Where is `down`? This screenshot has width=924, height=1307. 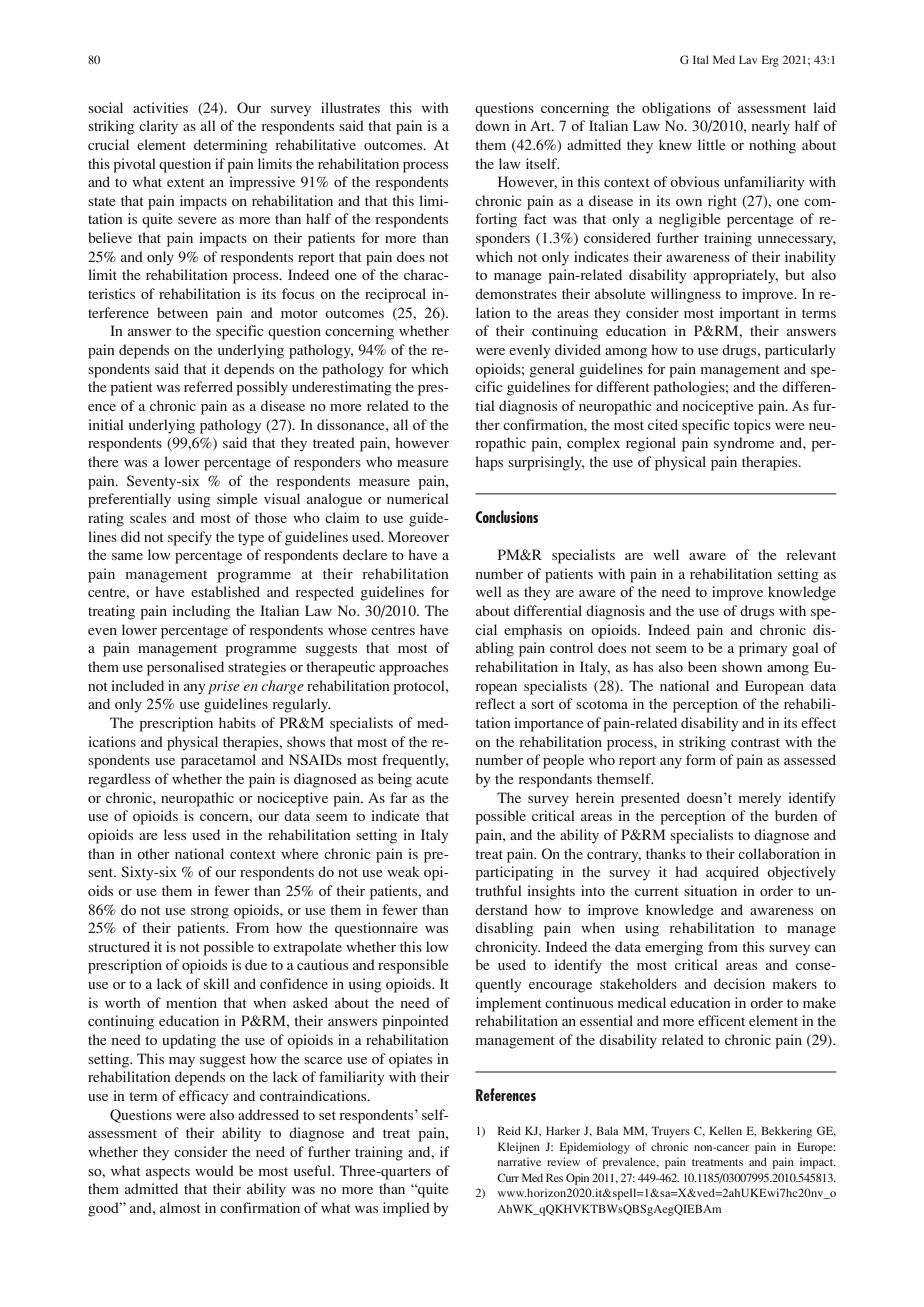 down is located at coordinates (492, 125).
